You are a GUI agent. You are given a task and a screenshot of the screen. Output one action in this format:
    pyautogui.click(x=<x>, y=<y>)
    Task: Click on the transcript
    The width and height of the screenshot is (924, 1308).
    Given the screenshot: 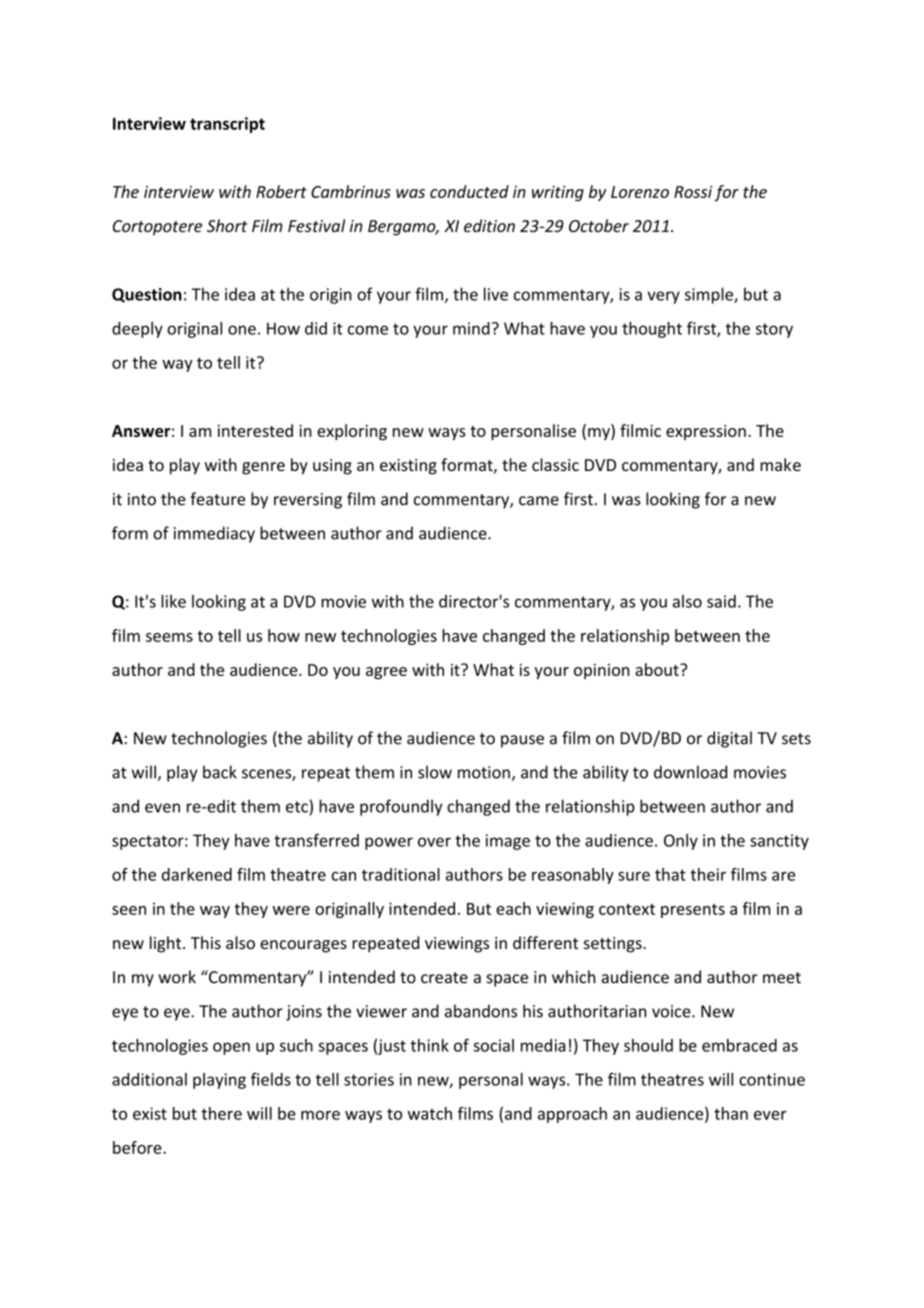 What is the action you would take?
    pyautogui.click(x=227, y=125)
